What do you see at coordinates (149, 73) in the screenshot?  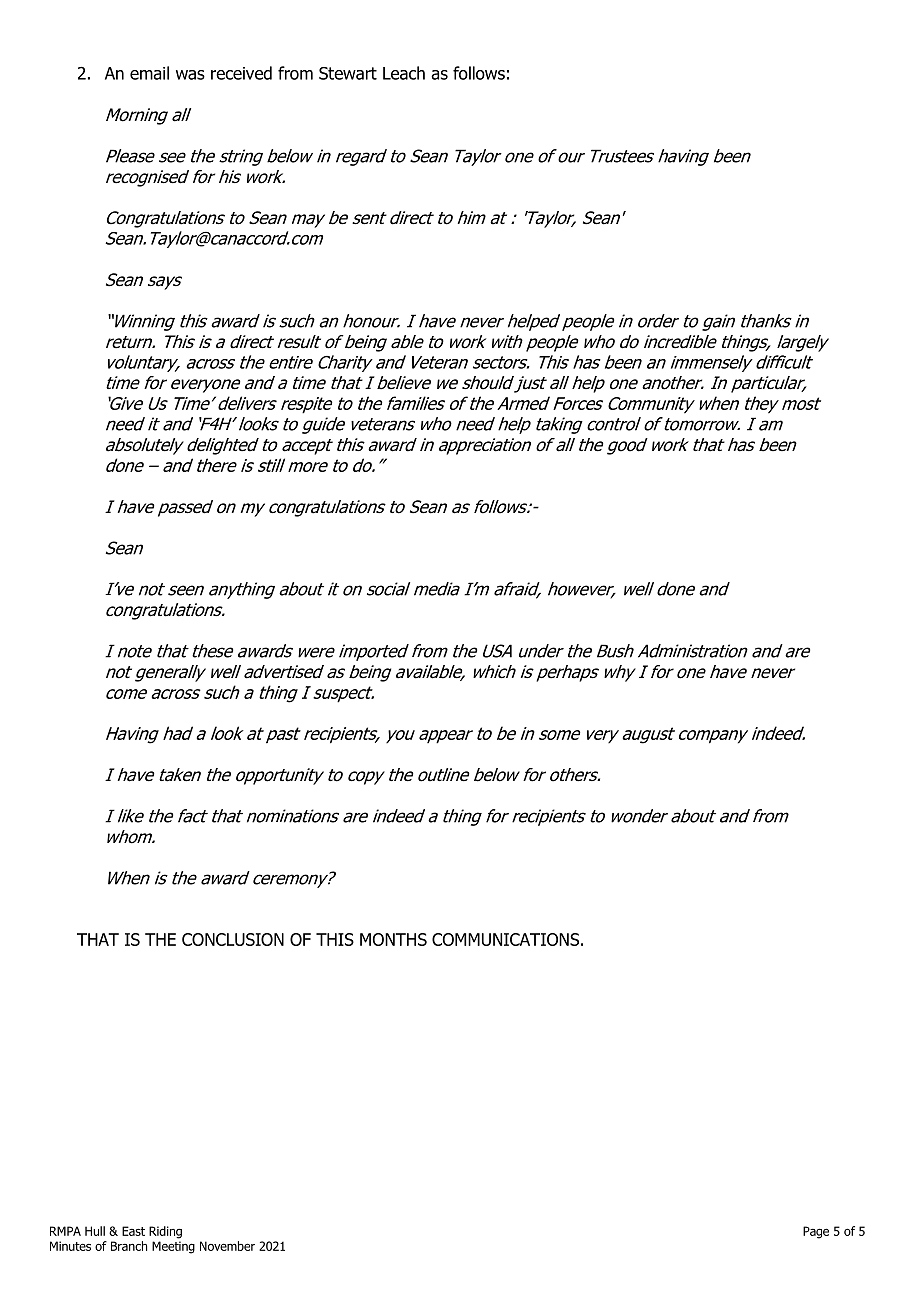 I see `email` at bounding box center [149, 73].
